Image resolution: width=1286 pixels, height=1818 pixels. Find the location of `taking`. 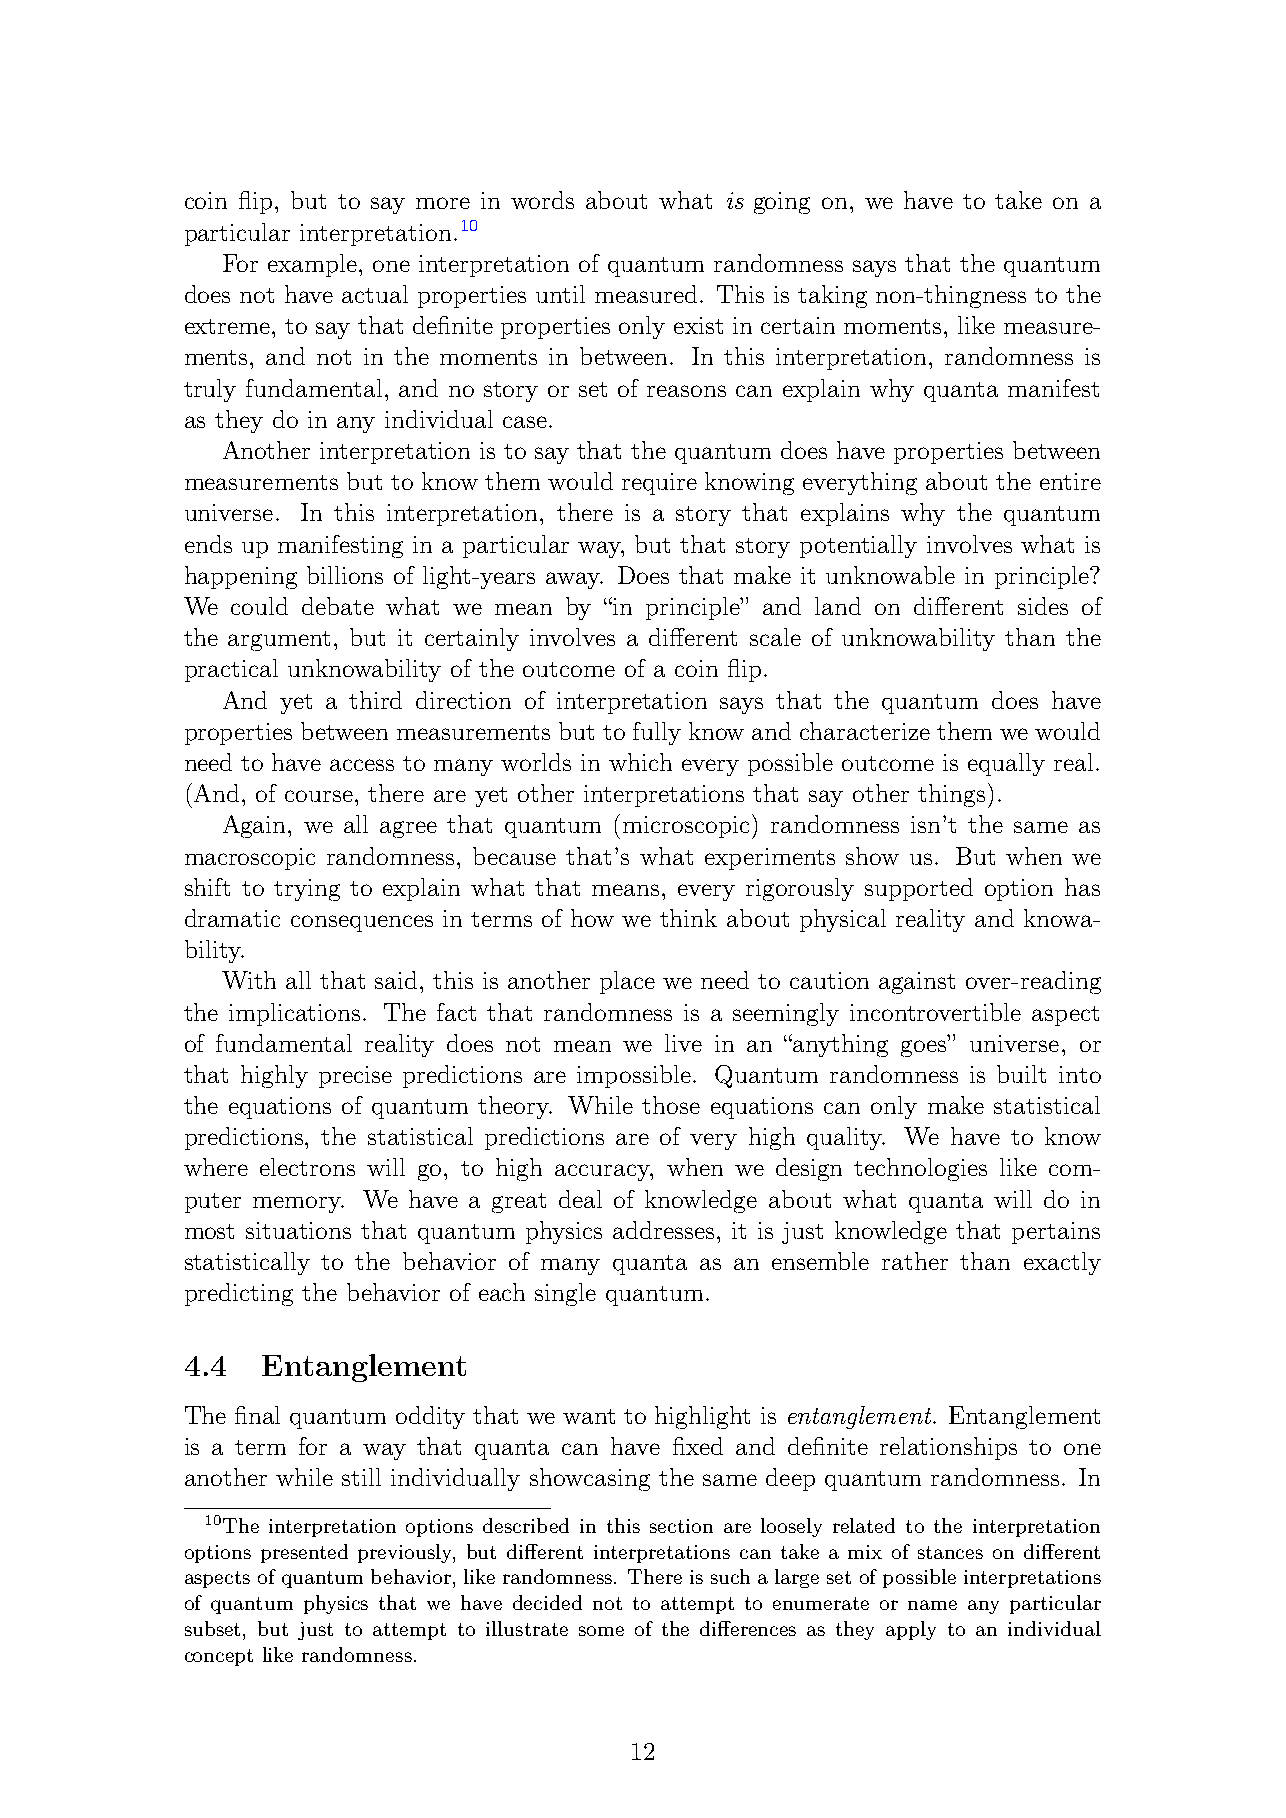

taking is located at coordinates (832, 296).
